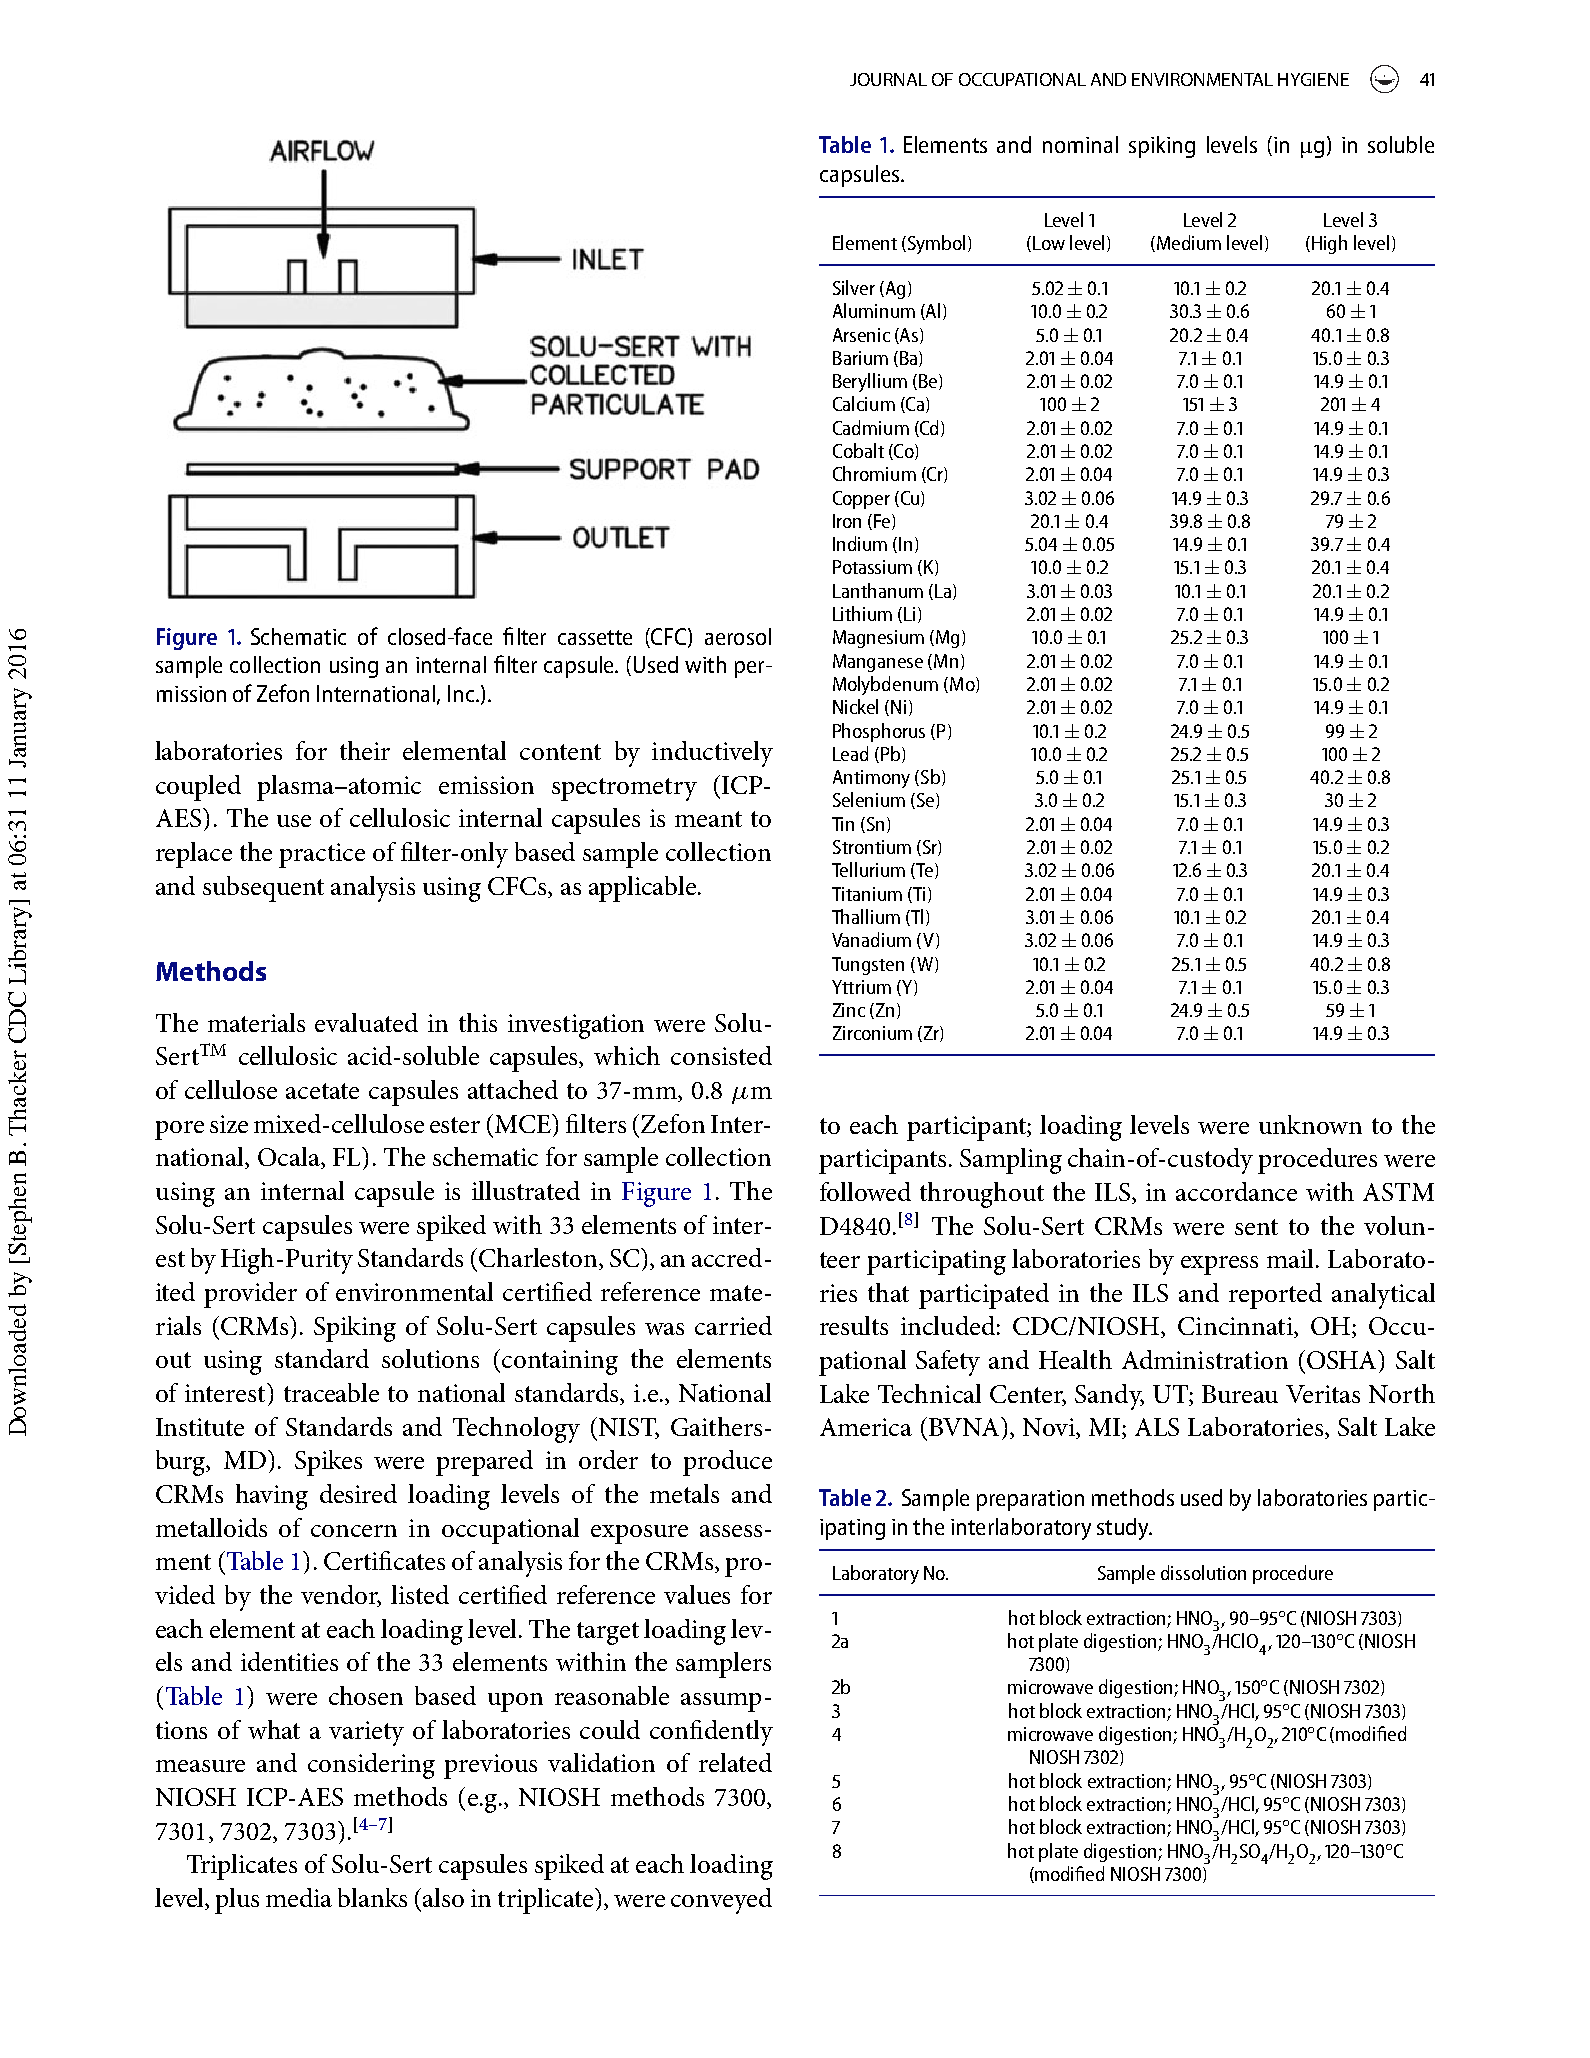  What do you see at coordinates (1310, 1124) in the screenshot?
I see `unknown` at bounding box center [1310, 1124].
